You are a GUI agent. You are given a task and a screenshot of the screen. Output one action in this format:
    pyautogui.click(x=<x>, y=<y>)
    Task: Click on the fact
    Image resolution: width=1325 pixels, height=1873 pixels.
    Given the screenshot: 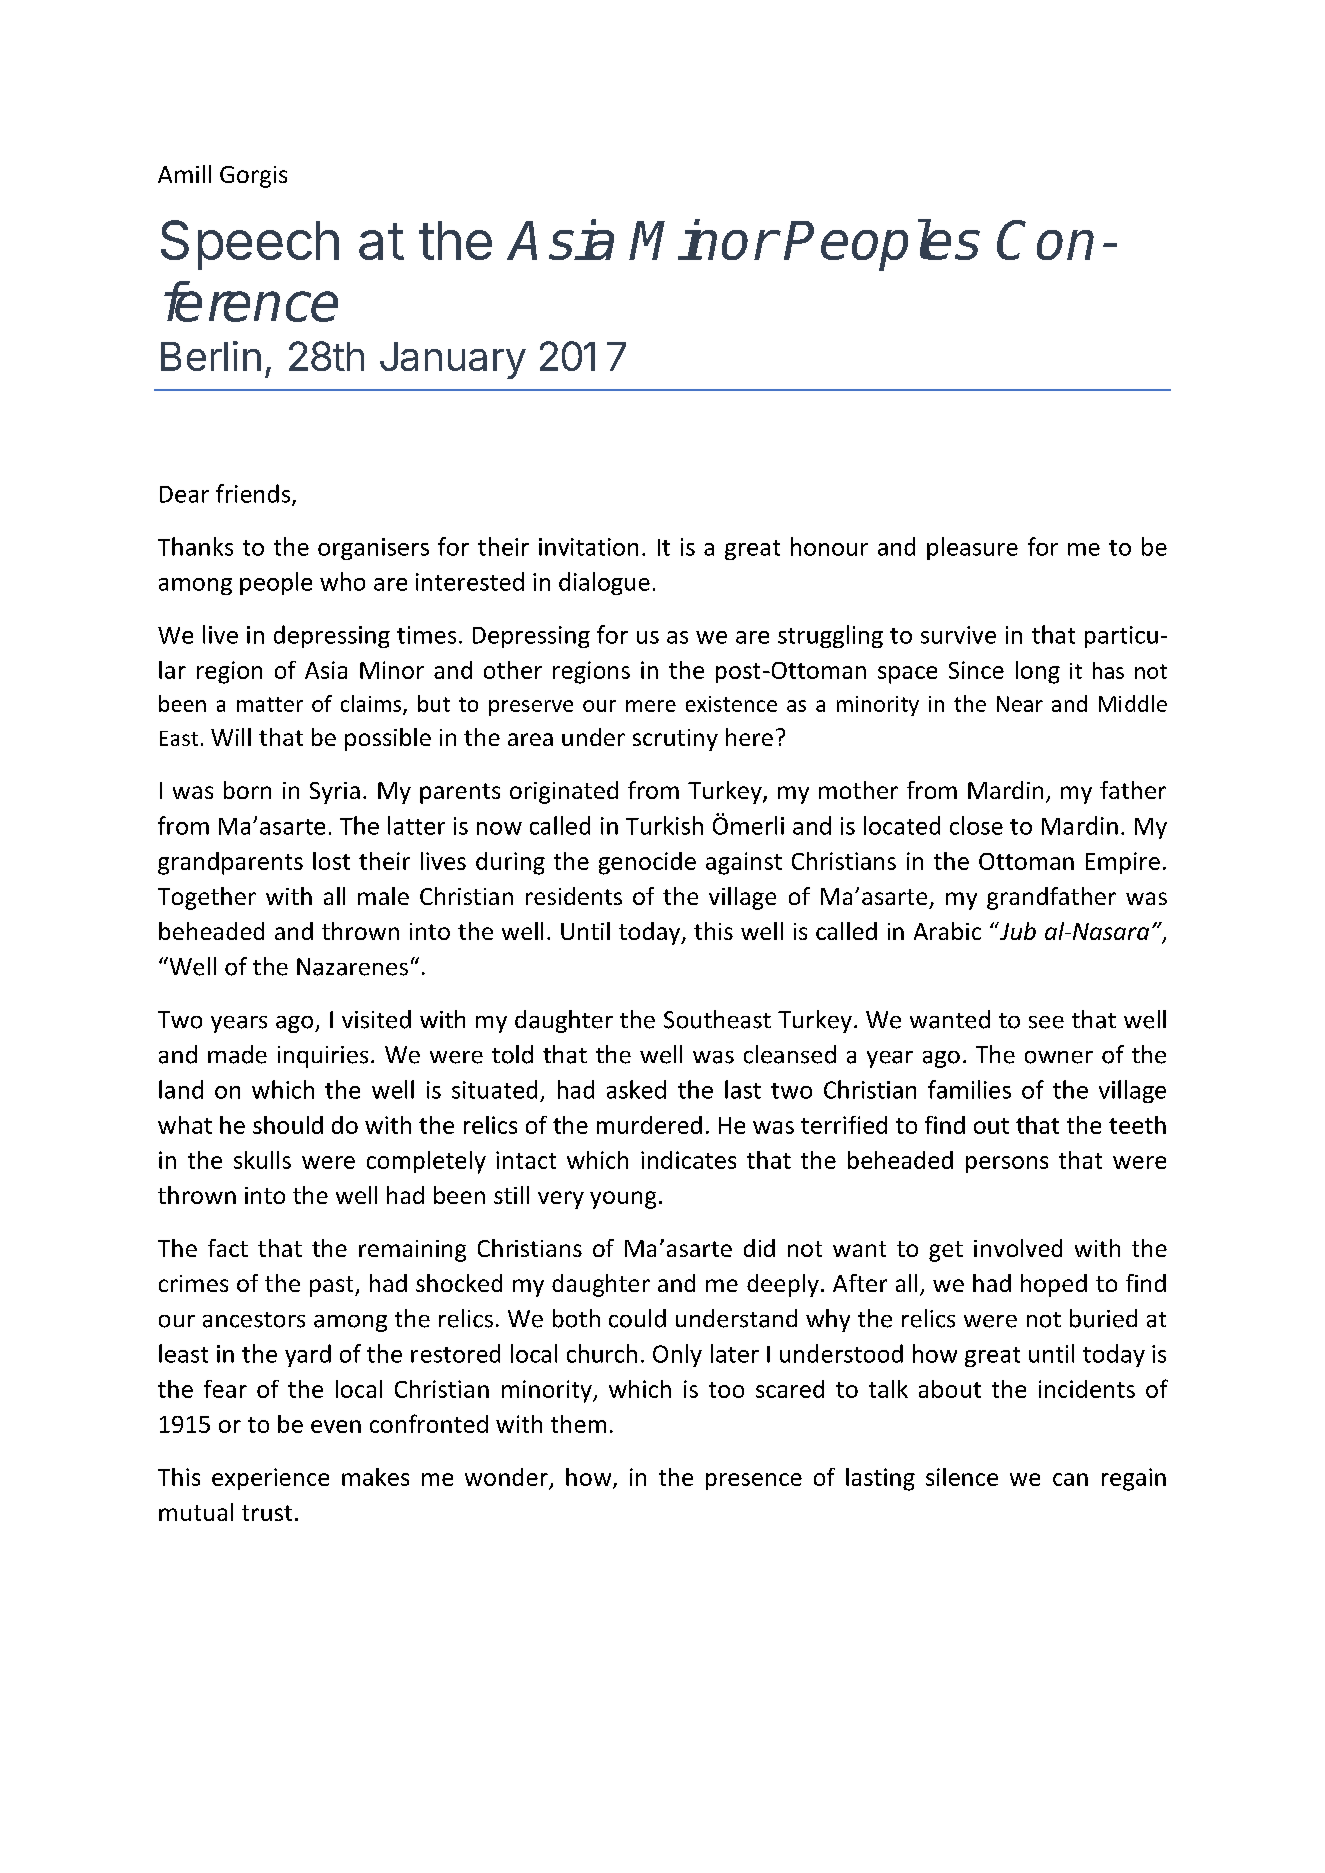 What is the action you would take?
    pyautogui.click(x=228, y=1248)
